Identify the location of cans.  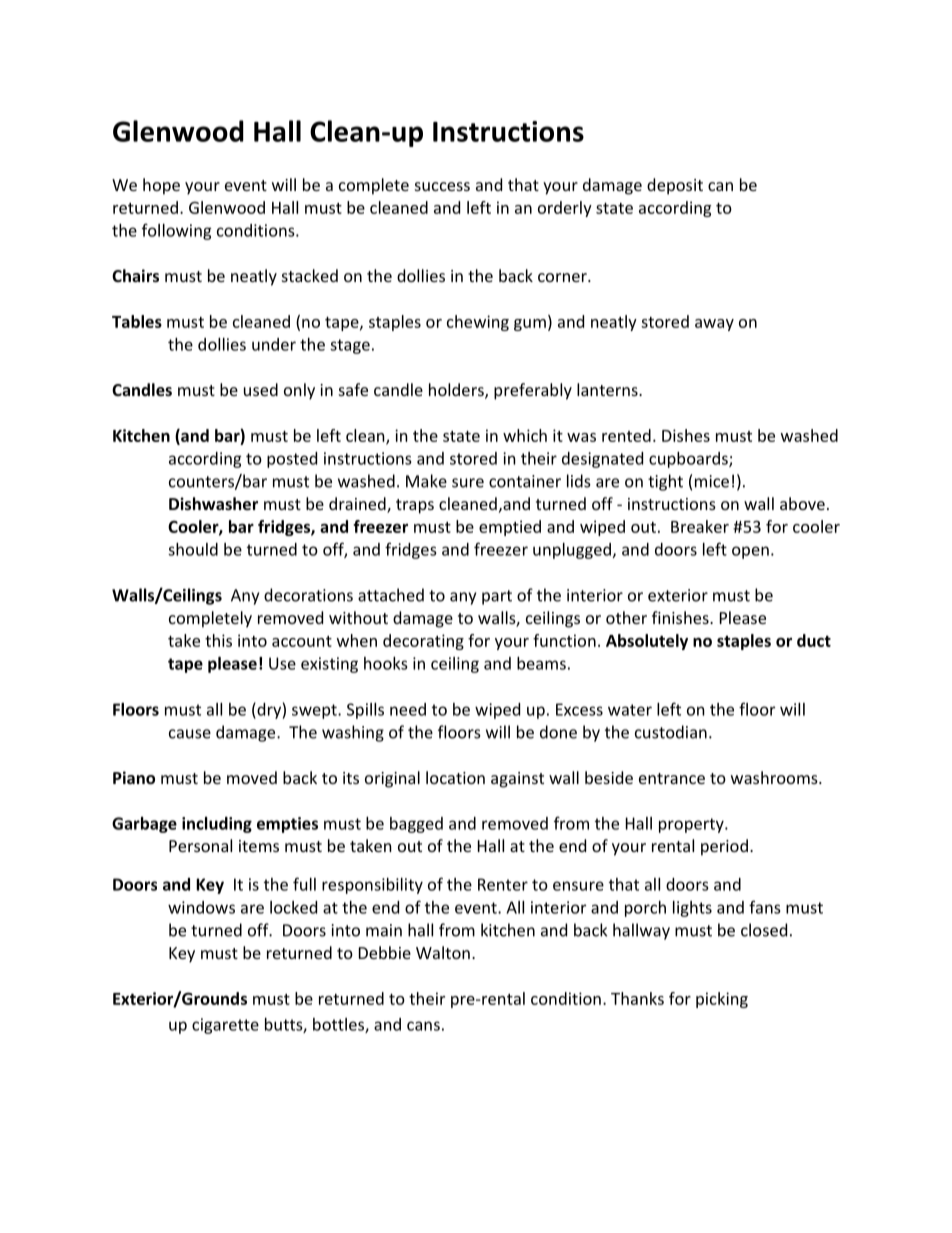
(423, 1026).
